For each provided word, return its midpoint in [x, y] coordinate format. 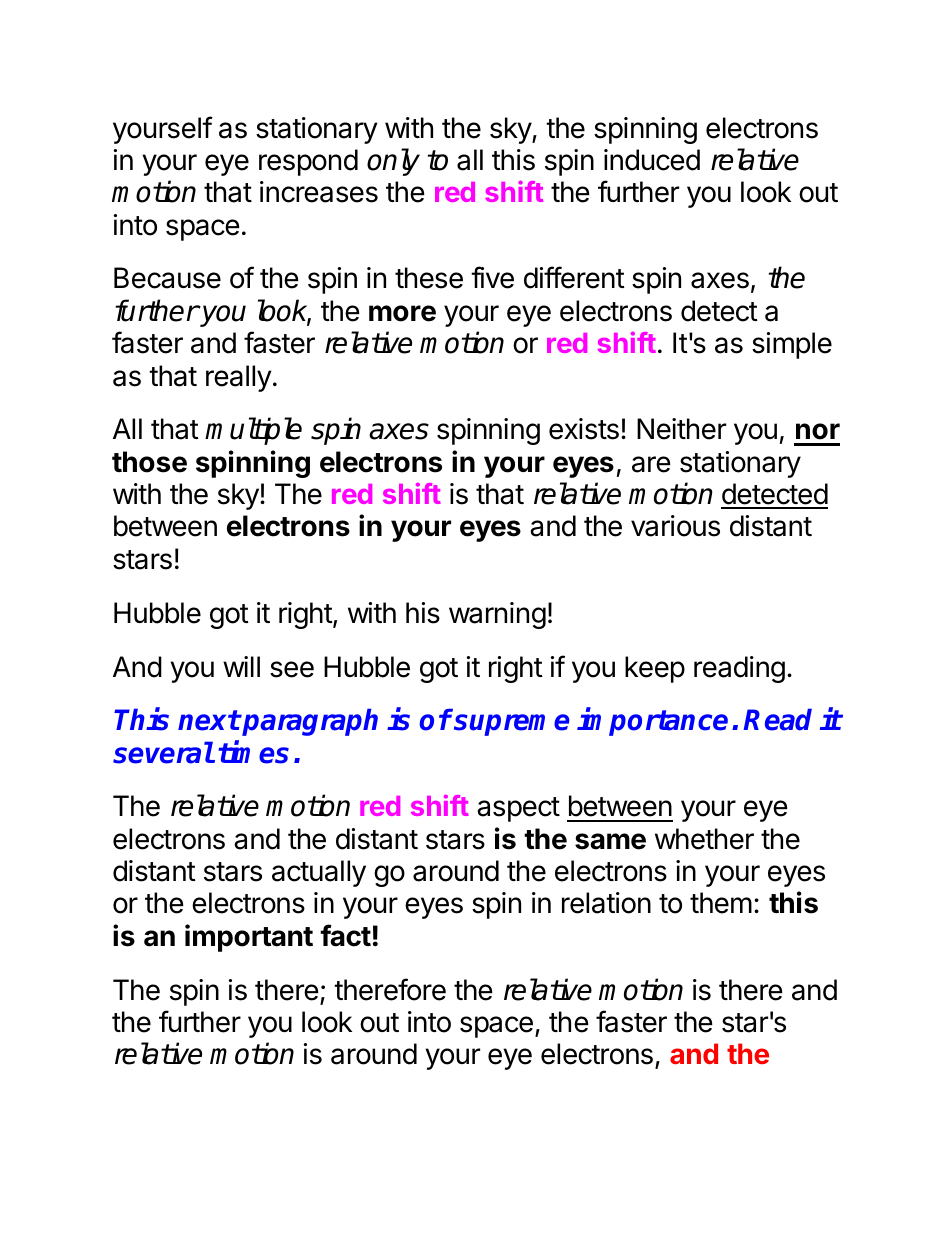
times [253, 752]
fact [345, 935]
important [249, 938]
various [675, 526]
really [239, 378]
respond [308, 162]
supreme [511, 725]
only [393, 162]
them [721, 903]
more [402, 313]
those [149, 462]
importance [652, 722]
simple [792, 345]
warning [497, 615]
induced [652, 160]
